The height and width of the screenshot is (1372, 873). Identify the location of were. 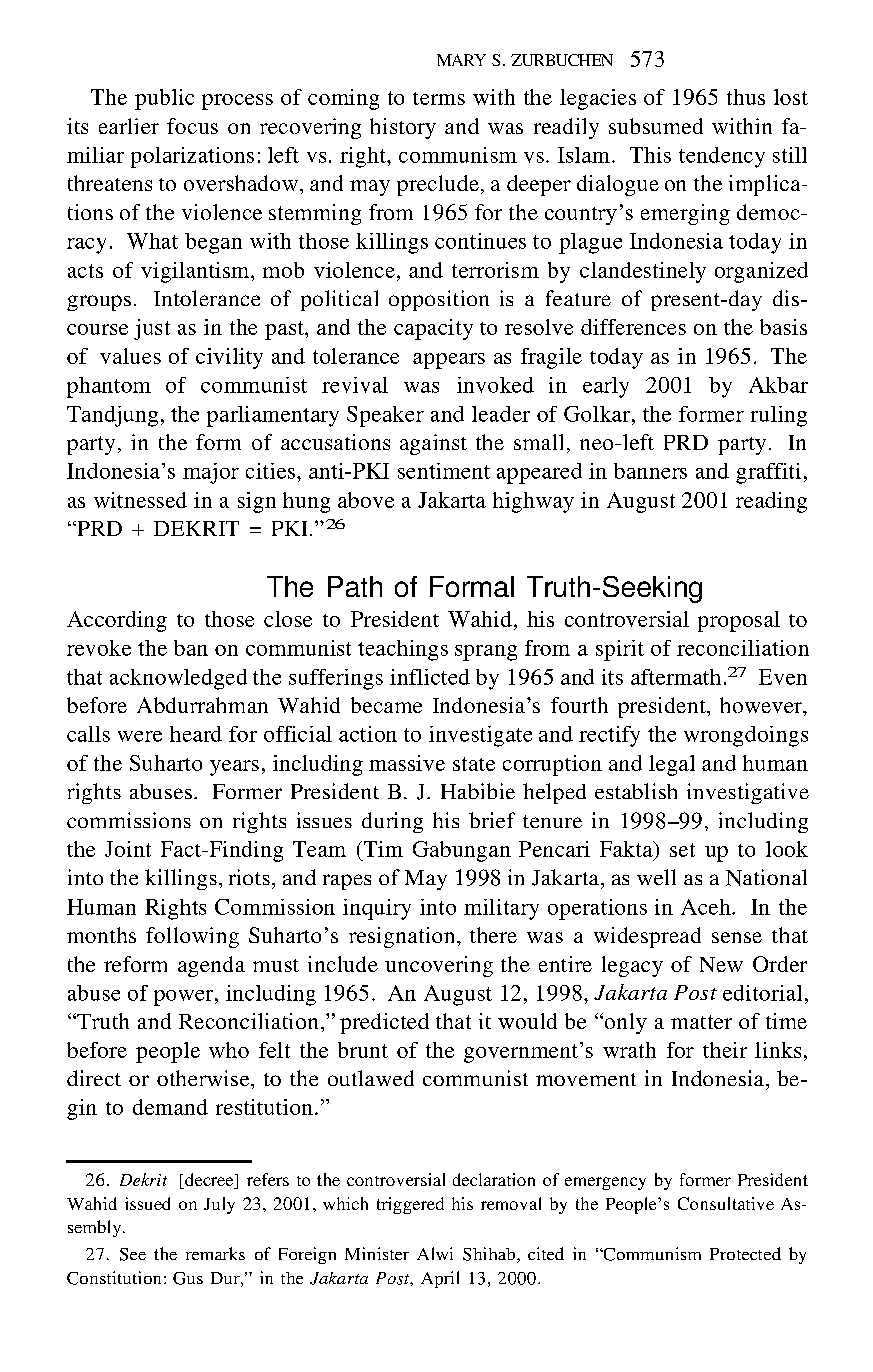
(140, 736).
